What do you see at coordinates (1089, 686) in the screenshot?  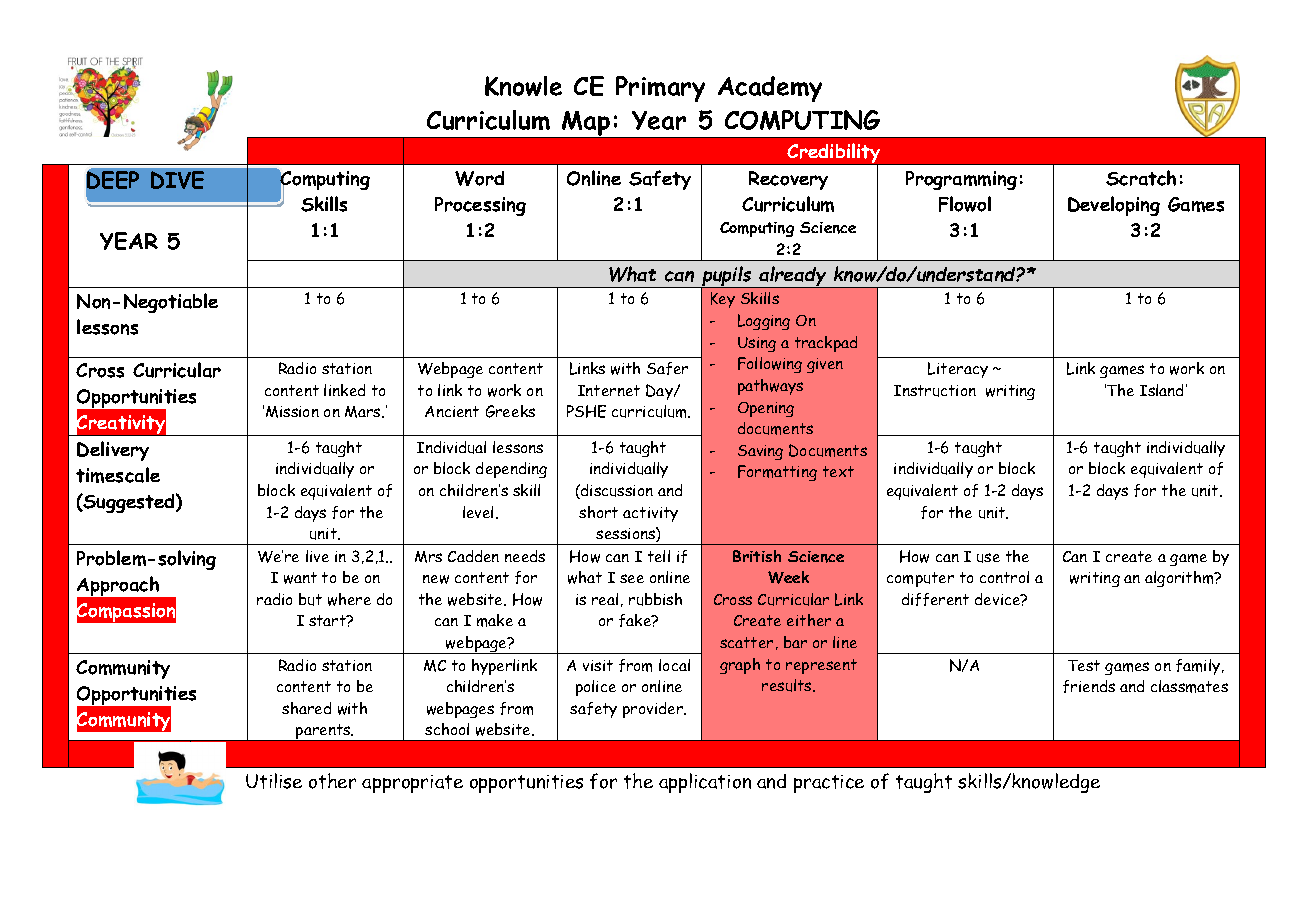 I see `friends` at bounding box center [1089, 686].
